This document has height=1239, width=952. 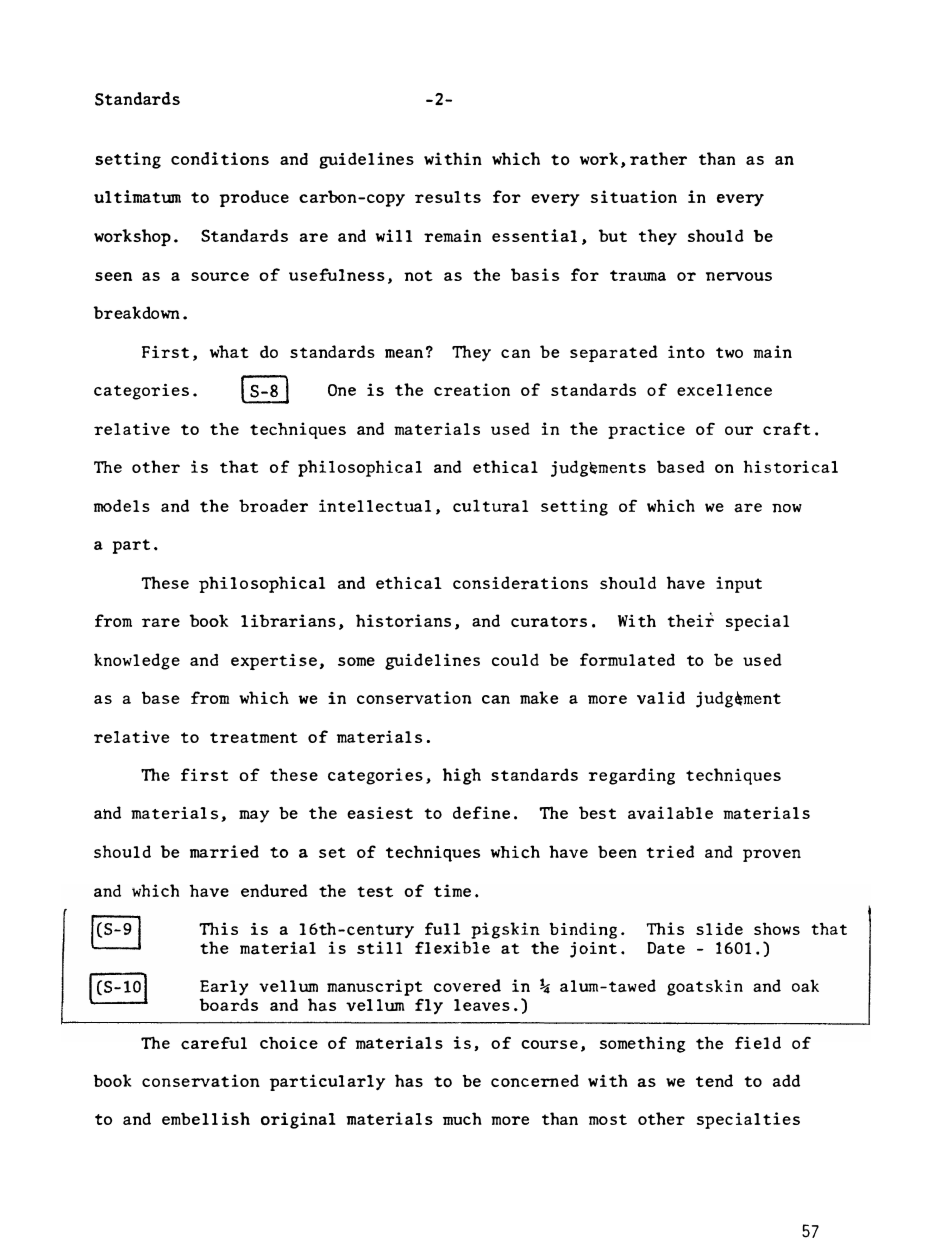 I want to click on models, so click(x=122, y=505).
